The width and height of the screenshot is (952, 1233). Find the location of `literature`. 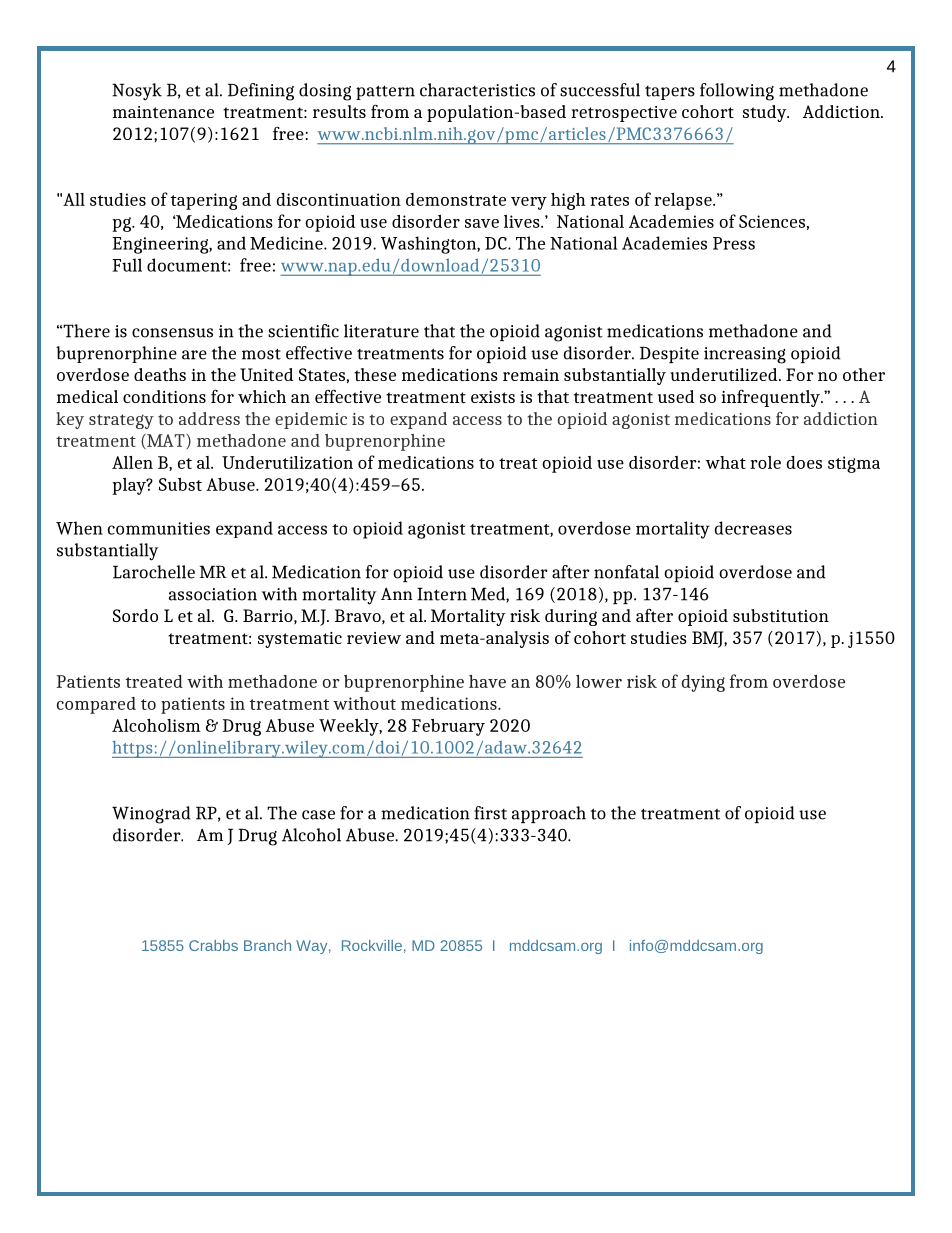

literature is located at coordinates (381, 331).
